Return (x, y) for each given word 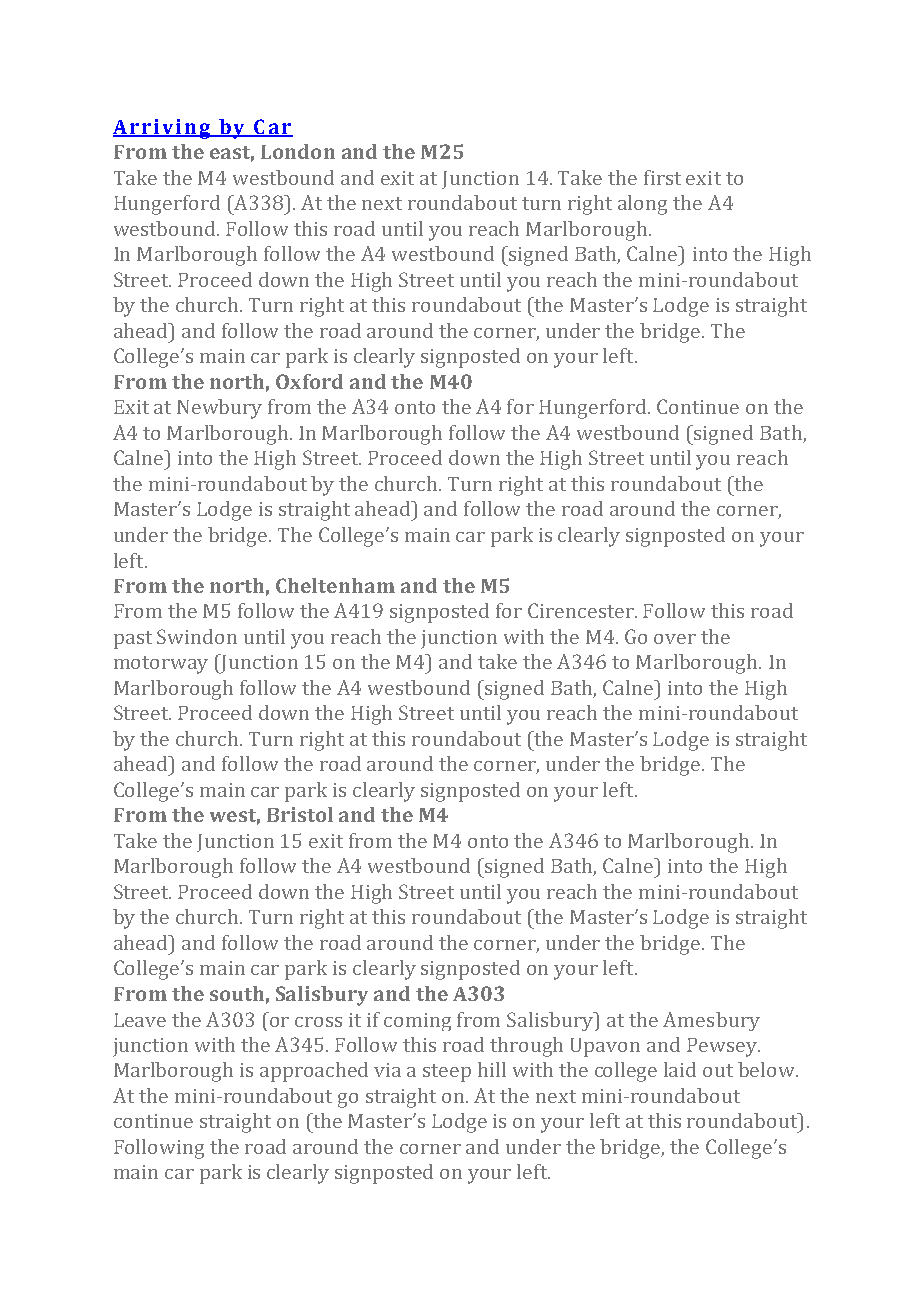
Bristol (300, 814)
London (298, 151)
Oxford (309, 381)
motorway (161, 665)
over (675, 639)
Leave (140, 1020)
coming (417, 1022)
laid (680, 1069)
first (662, 177)
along (642, 205)
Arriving (162, 129)
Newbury (219, 409)
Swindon (197, 636)
